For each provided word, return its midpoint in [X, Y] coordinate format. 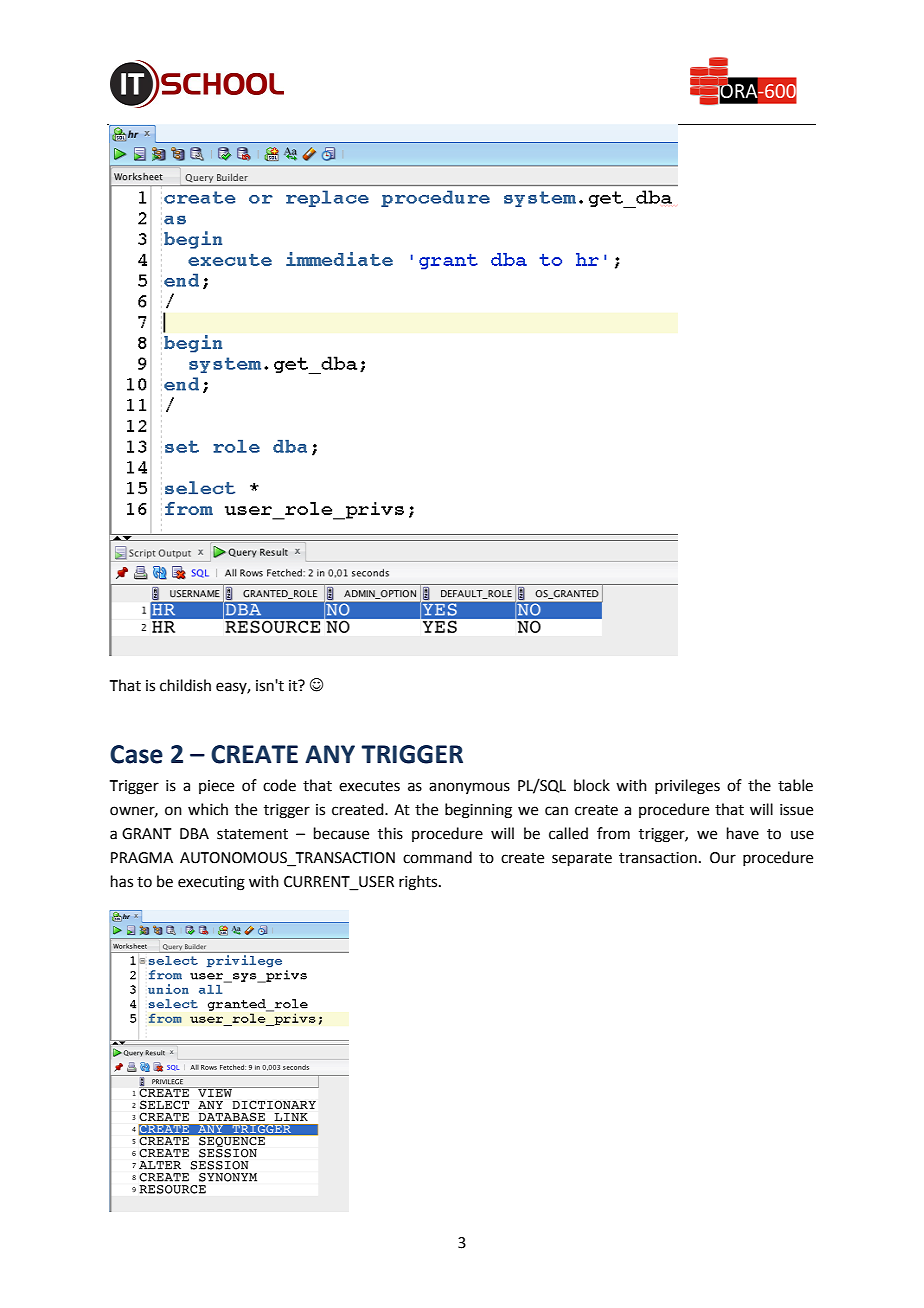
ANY [330, 754]
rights [419, 883]
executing [211, 883]
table [795, 785]
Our [723, 858]
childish [185, 685]
